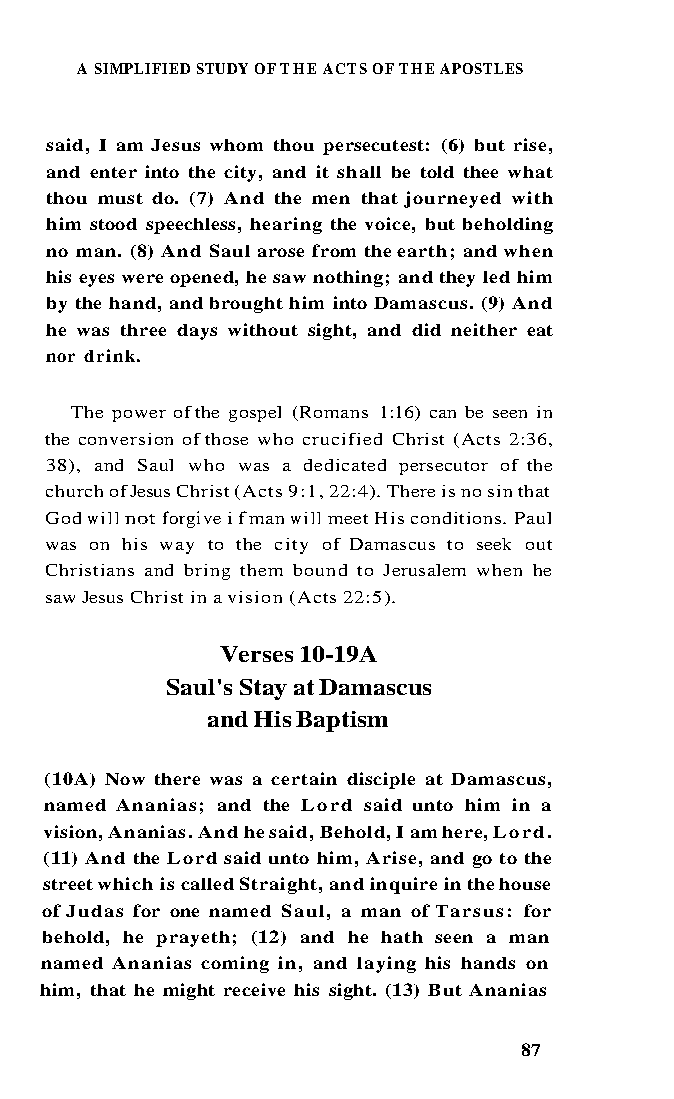 The width and height of the screenshot is (674, 1099). Describe the element at coordinates (125, 779) in the screenshot. I see `Now` at that location.
